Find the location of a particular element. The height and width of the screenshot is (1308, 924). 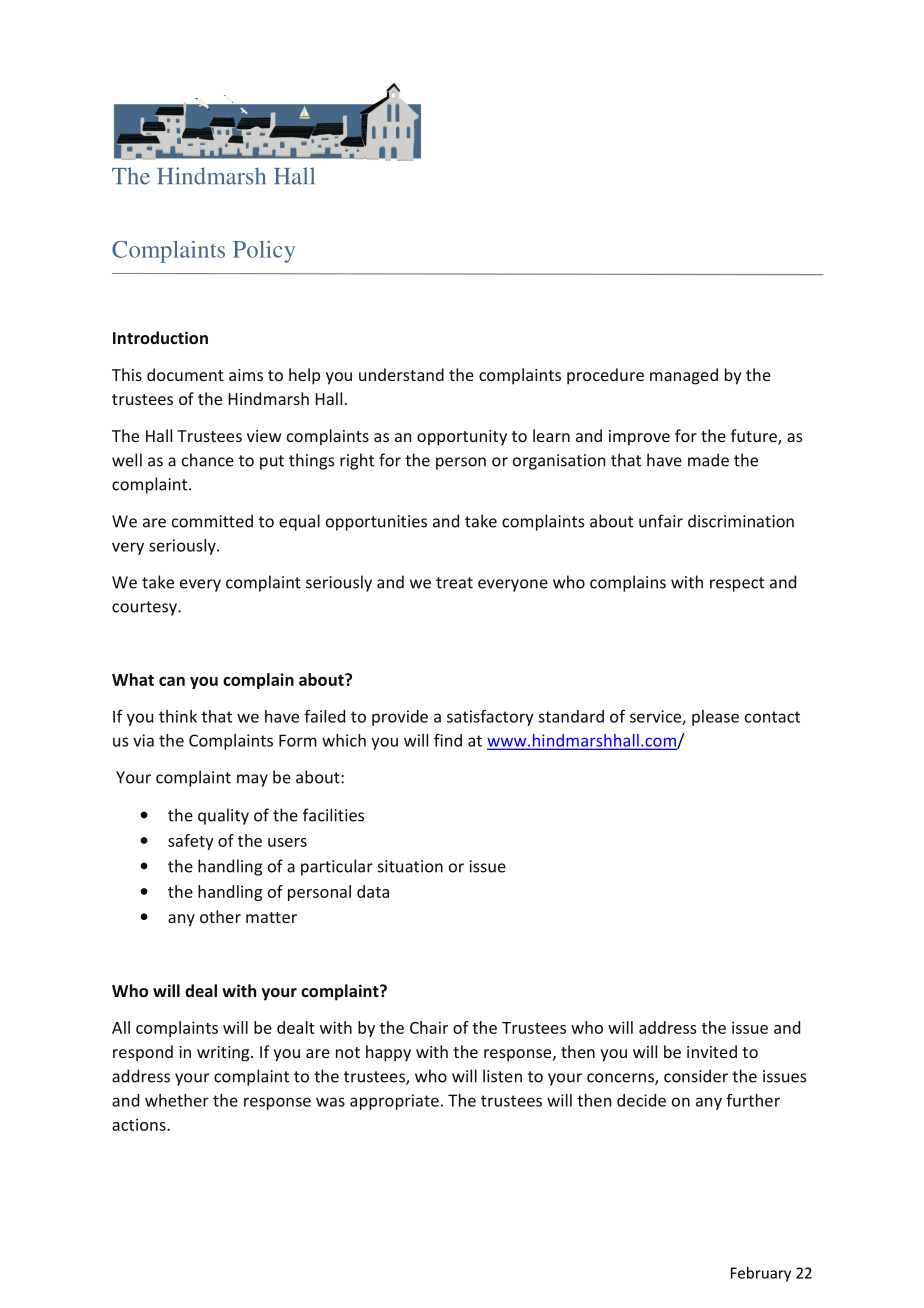

managed is located at coordinates (684, 376).
